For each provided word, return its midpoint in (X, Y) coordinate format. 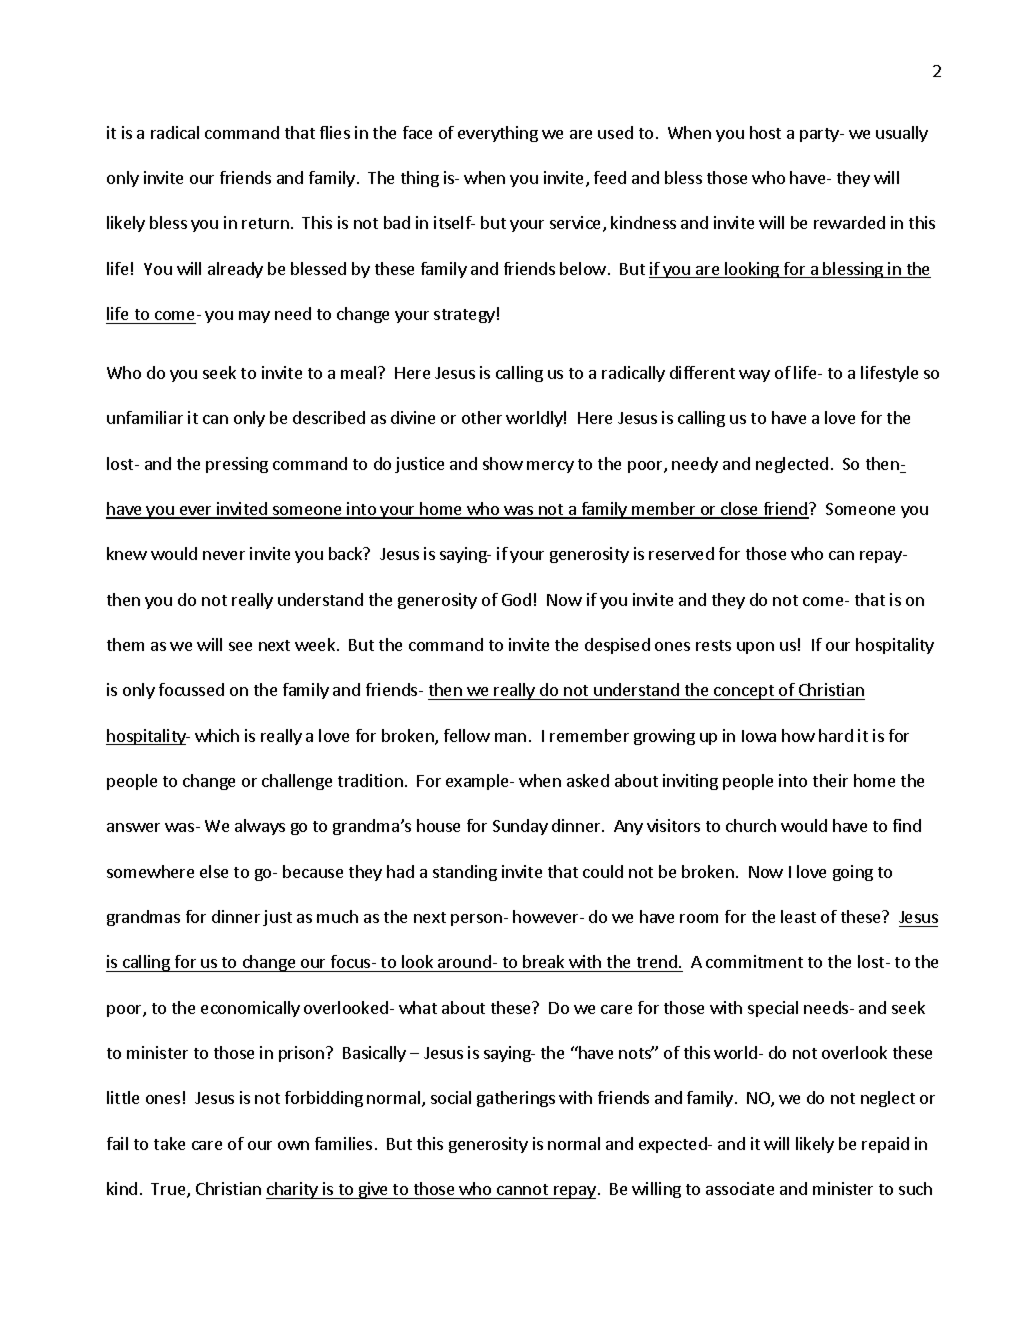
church (751, 825)
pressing (237, 465)
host (765, 132)
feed (610, 177)
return (265, 223)
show (503, 463)
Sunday (520, 827)
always (260, 827)
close (740, 510)
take (169, 1143)
